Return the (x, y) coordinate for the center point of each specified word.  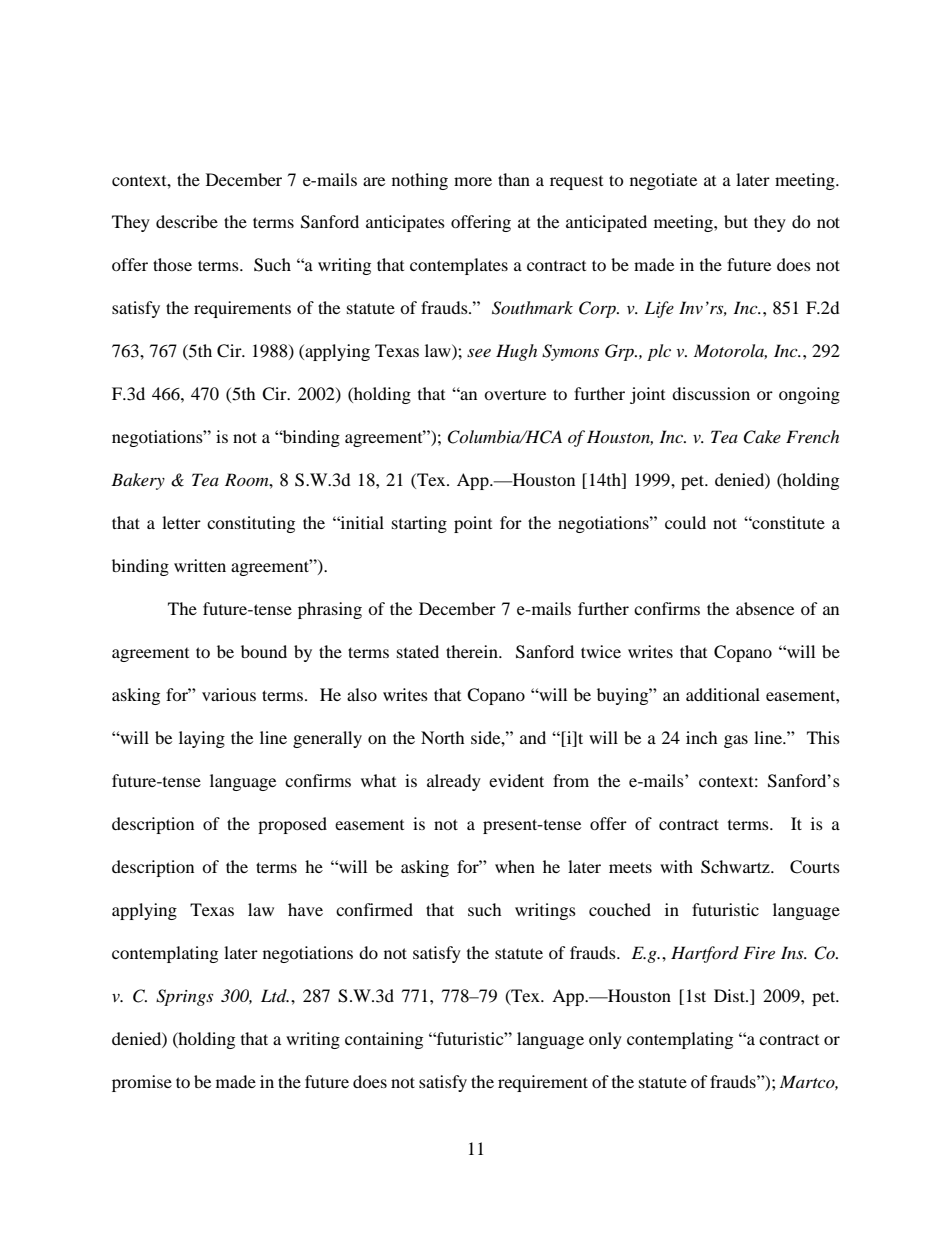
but (736, 221)
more (473, 181)
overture (515, 395)
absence (765, 608)
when (515, 866)
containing (384, 1040)
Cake (762, 437)
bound (264, 651)
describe (187, 221)
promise (142, 1083)
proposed (292, 825)
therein (473, 651)
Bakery (138, 481)
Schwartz (736, 867)
